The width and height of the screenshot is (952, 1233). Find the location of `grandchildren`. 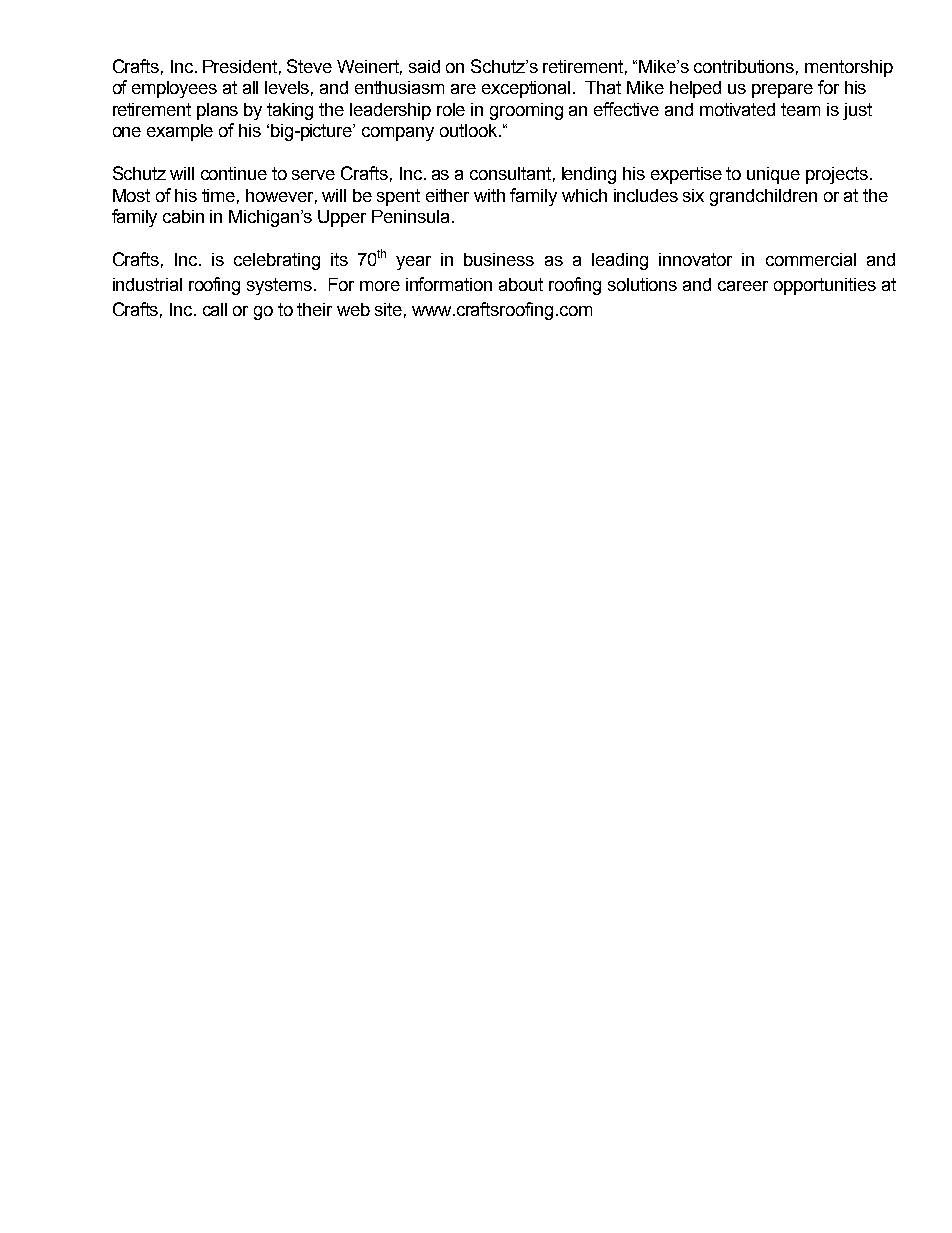

grandchildren is located at coordinates (763, 197).
